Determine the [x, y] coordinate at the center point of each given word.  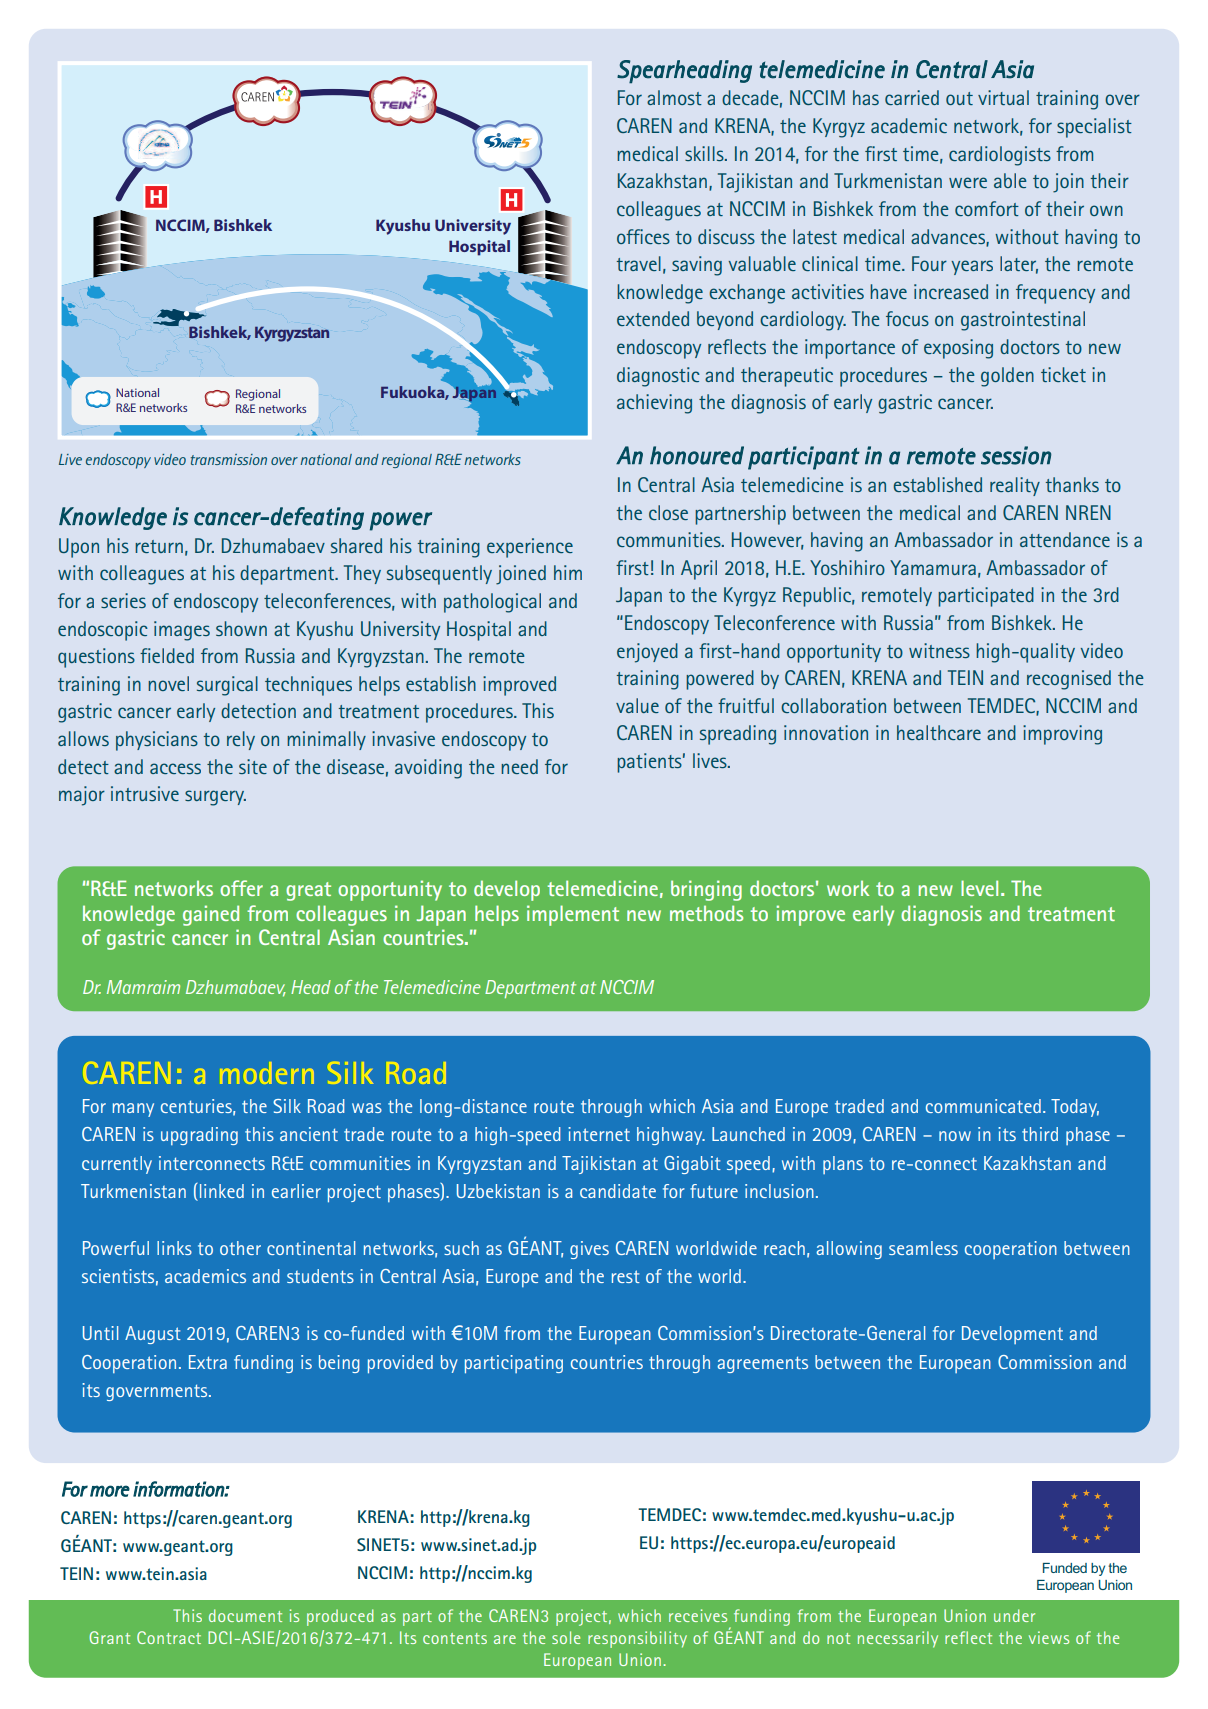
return [159, 546]
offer [241, 888]
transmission [229, 459]
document [245, 1615]
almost [674, 97]
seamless [923, 1248]
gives [589, 1250]
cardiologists [1000, 156]
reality [1015, 486]
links [174, 1248]
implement [573, 915]
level [979, 888]
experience [530, 548]
